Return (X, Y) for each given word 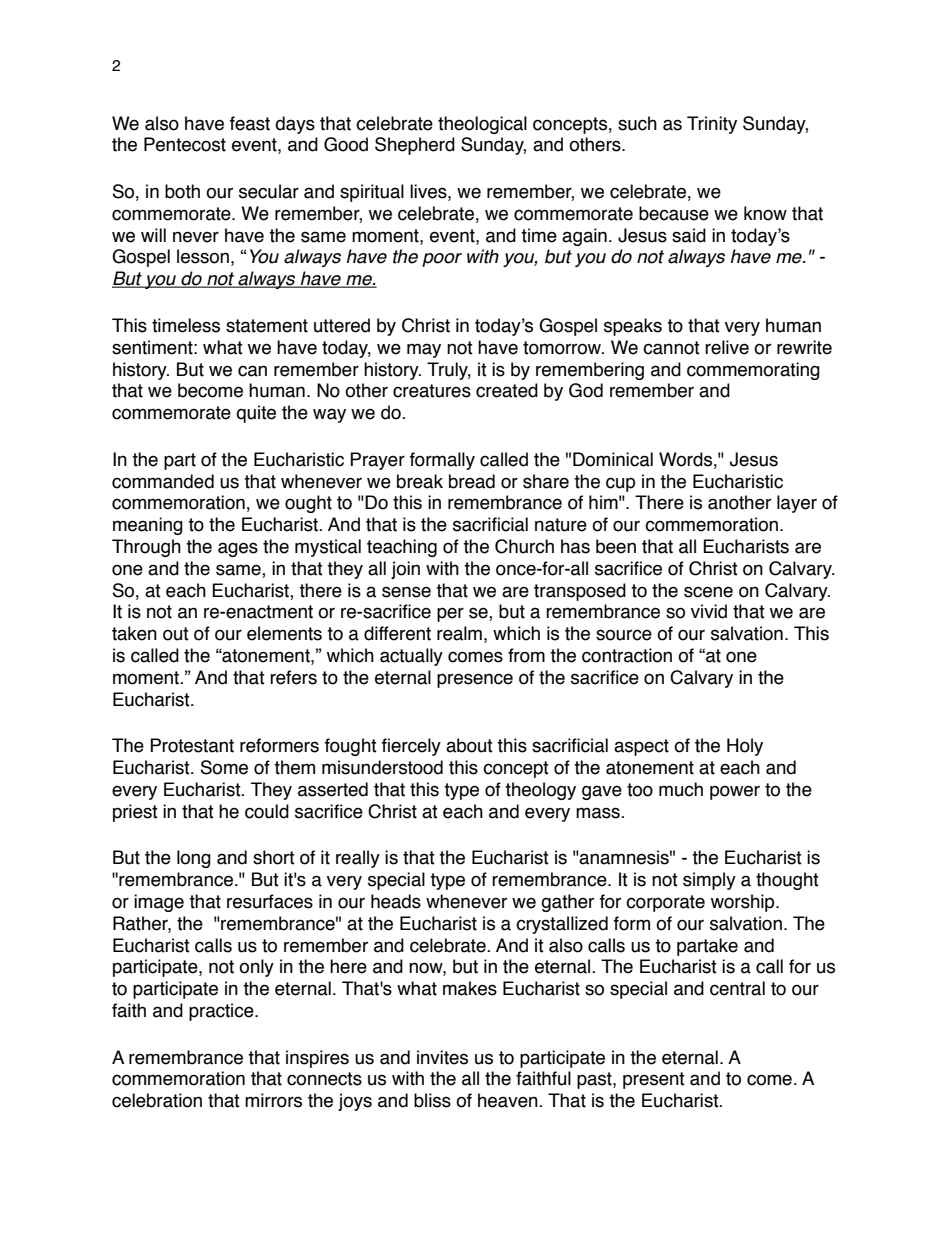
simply (709, 881)
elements (284, 633)
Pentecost (185, 144)
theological (482, 125)
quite (256, 414)
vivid (709, 611)
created (507, 390)
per (450, 614)
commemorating (753, 371)
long (194, 859)
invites (442, 1057)
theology (540, 791)
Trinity (712, 125)
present (654, 1080)
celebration (157, 1100)
